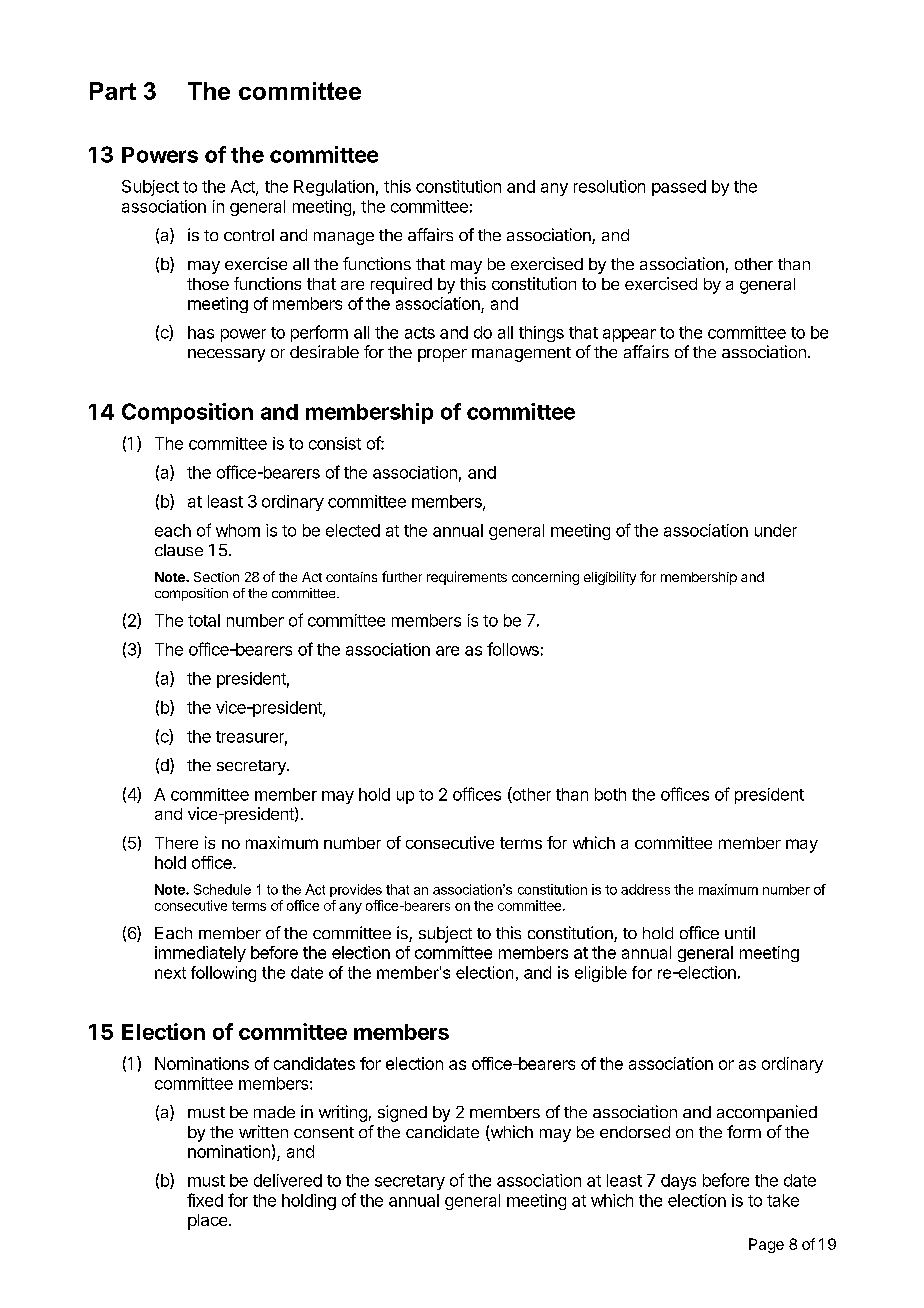  I want to click on passed, so click(679, 188).
